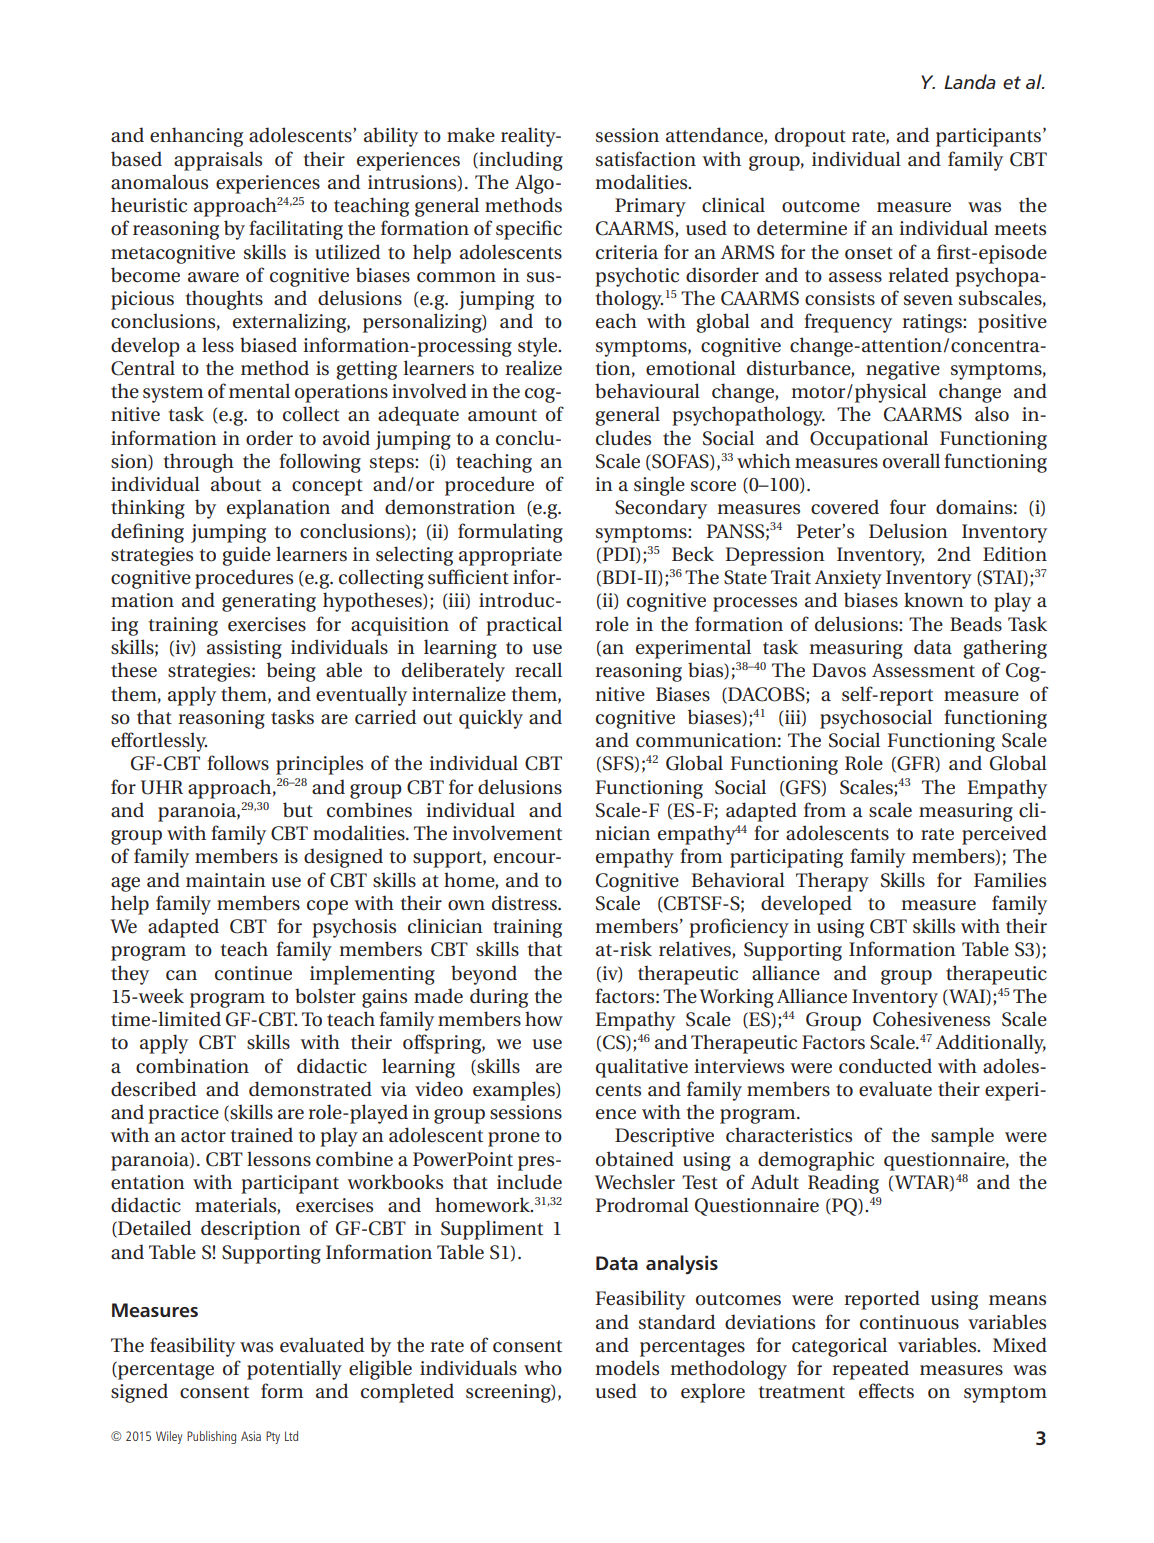  Describe the element at coordinates (911, 461) in the screenshot. I see `overall` at that location.
